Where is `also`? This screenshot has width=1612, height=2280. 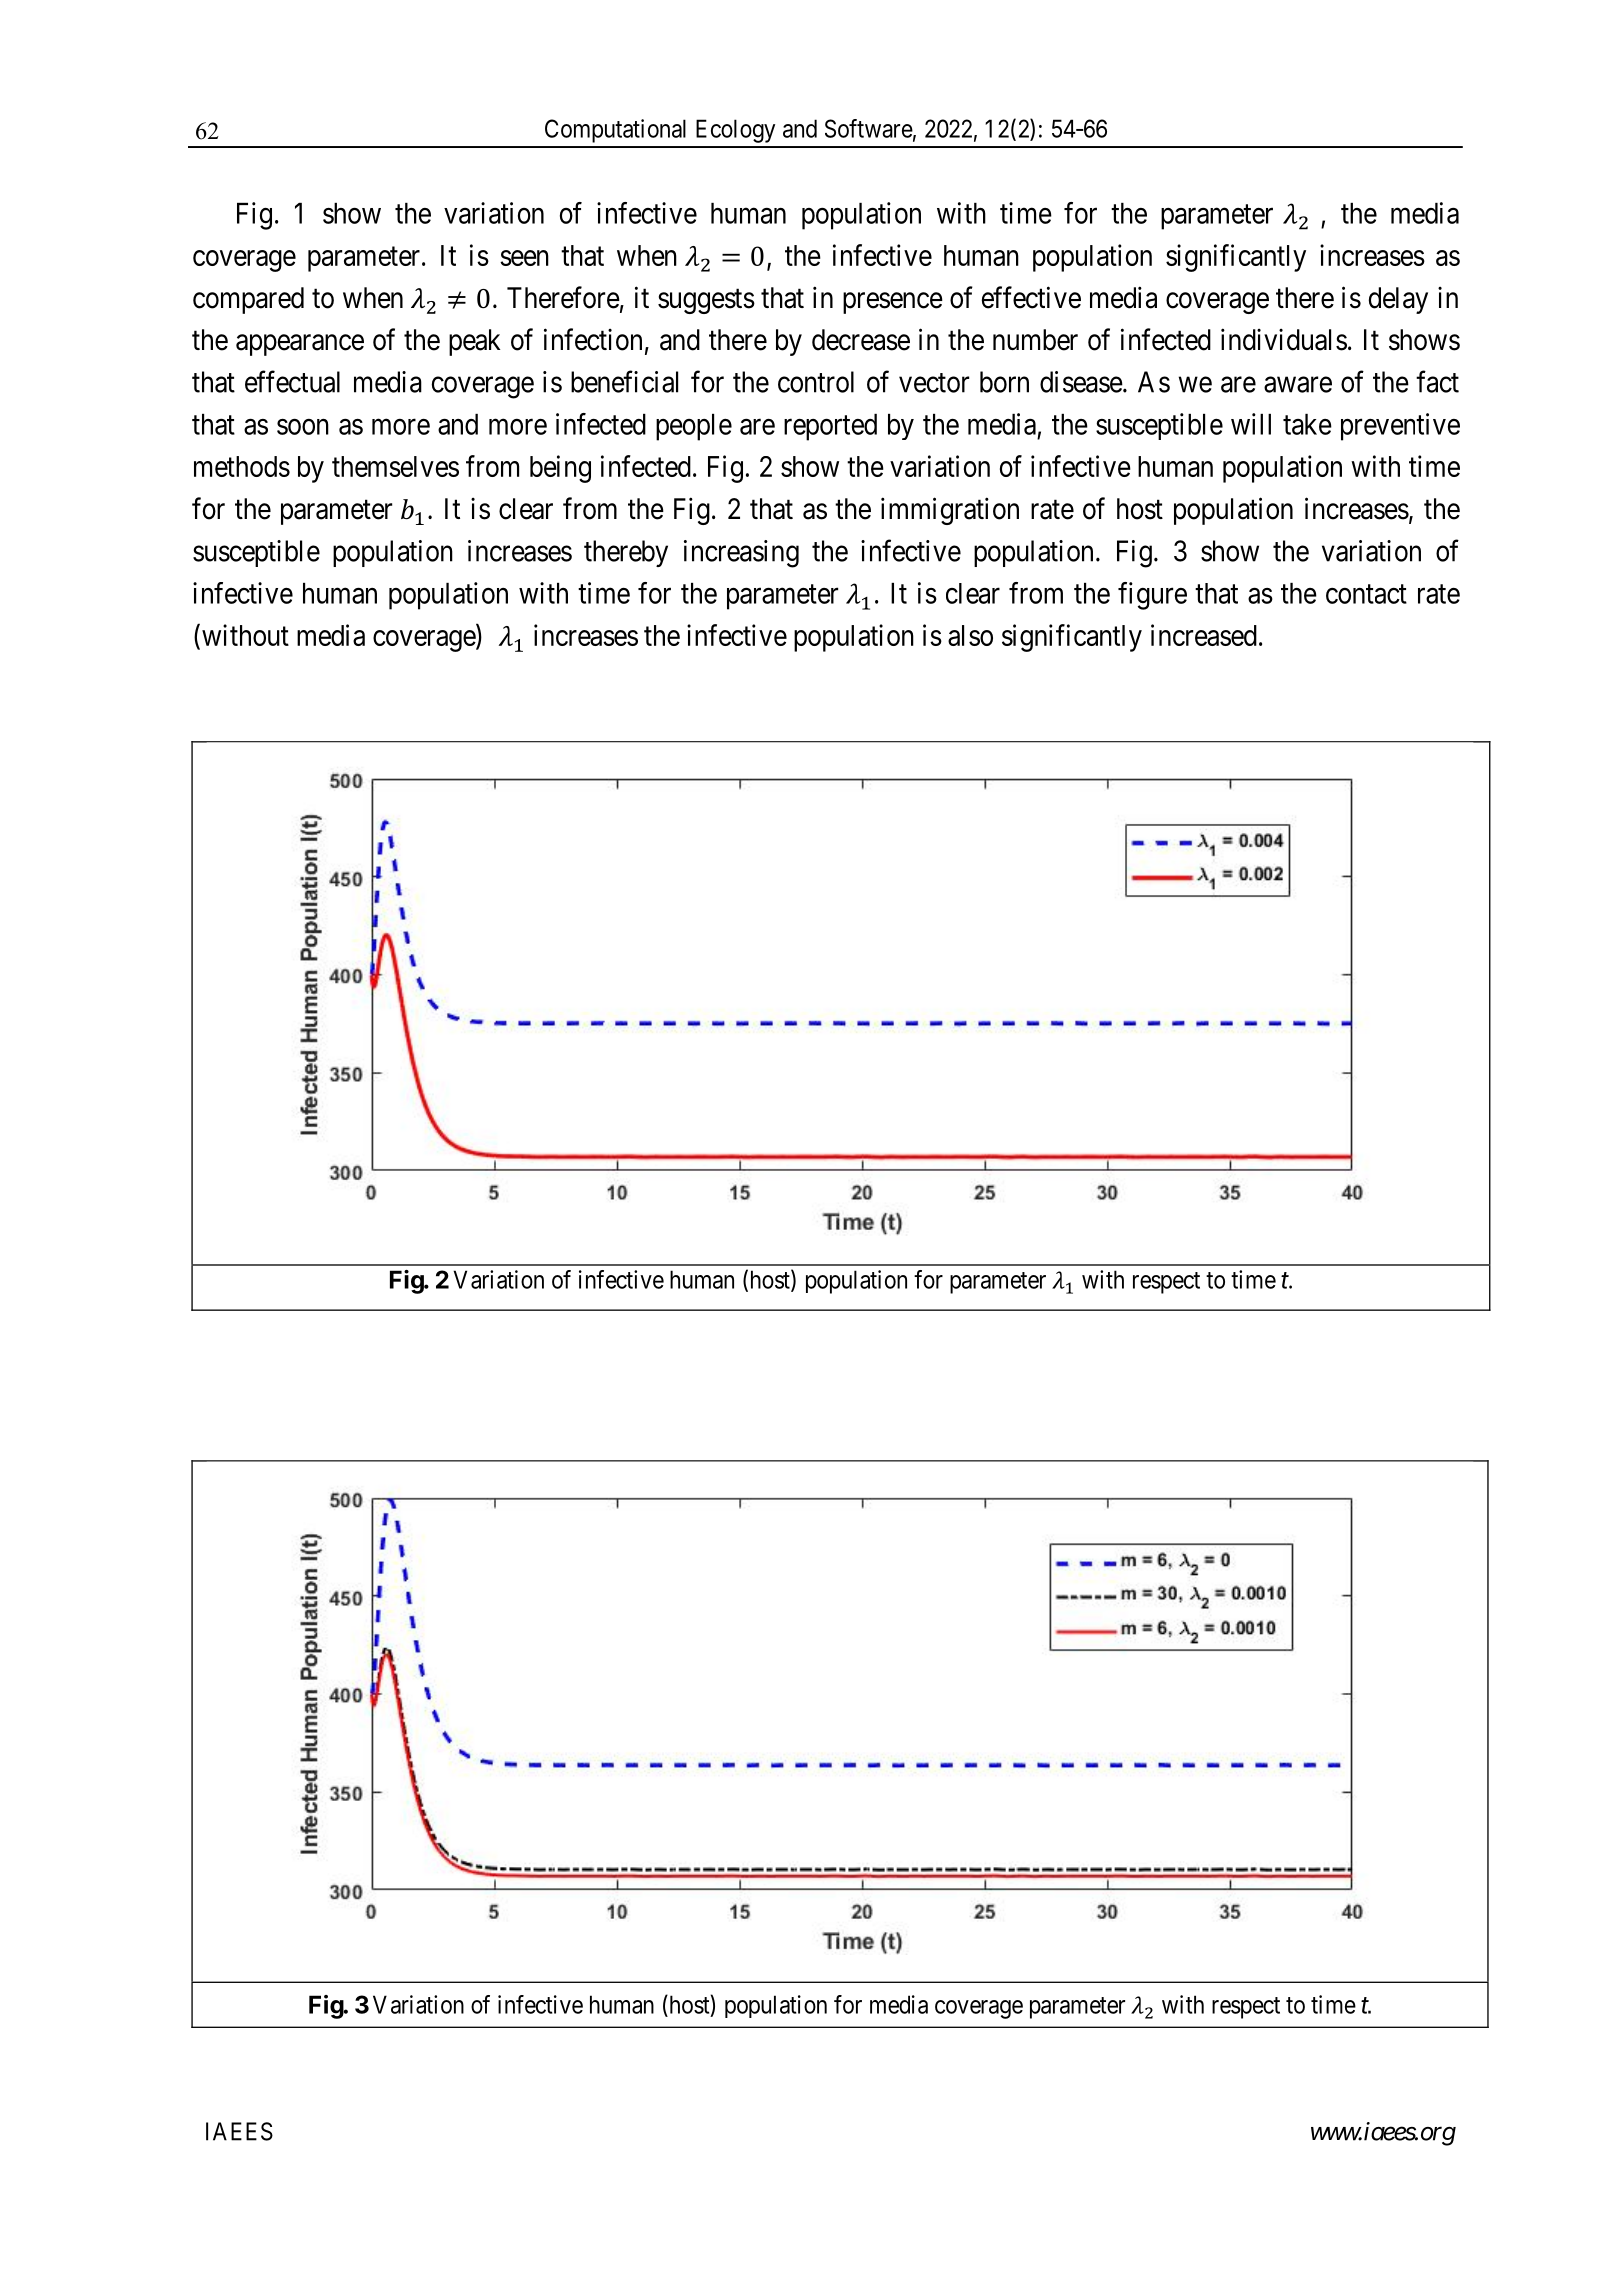 also is located at coordinates (970, 635).
